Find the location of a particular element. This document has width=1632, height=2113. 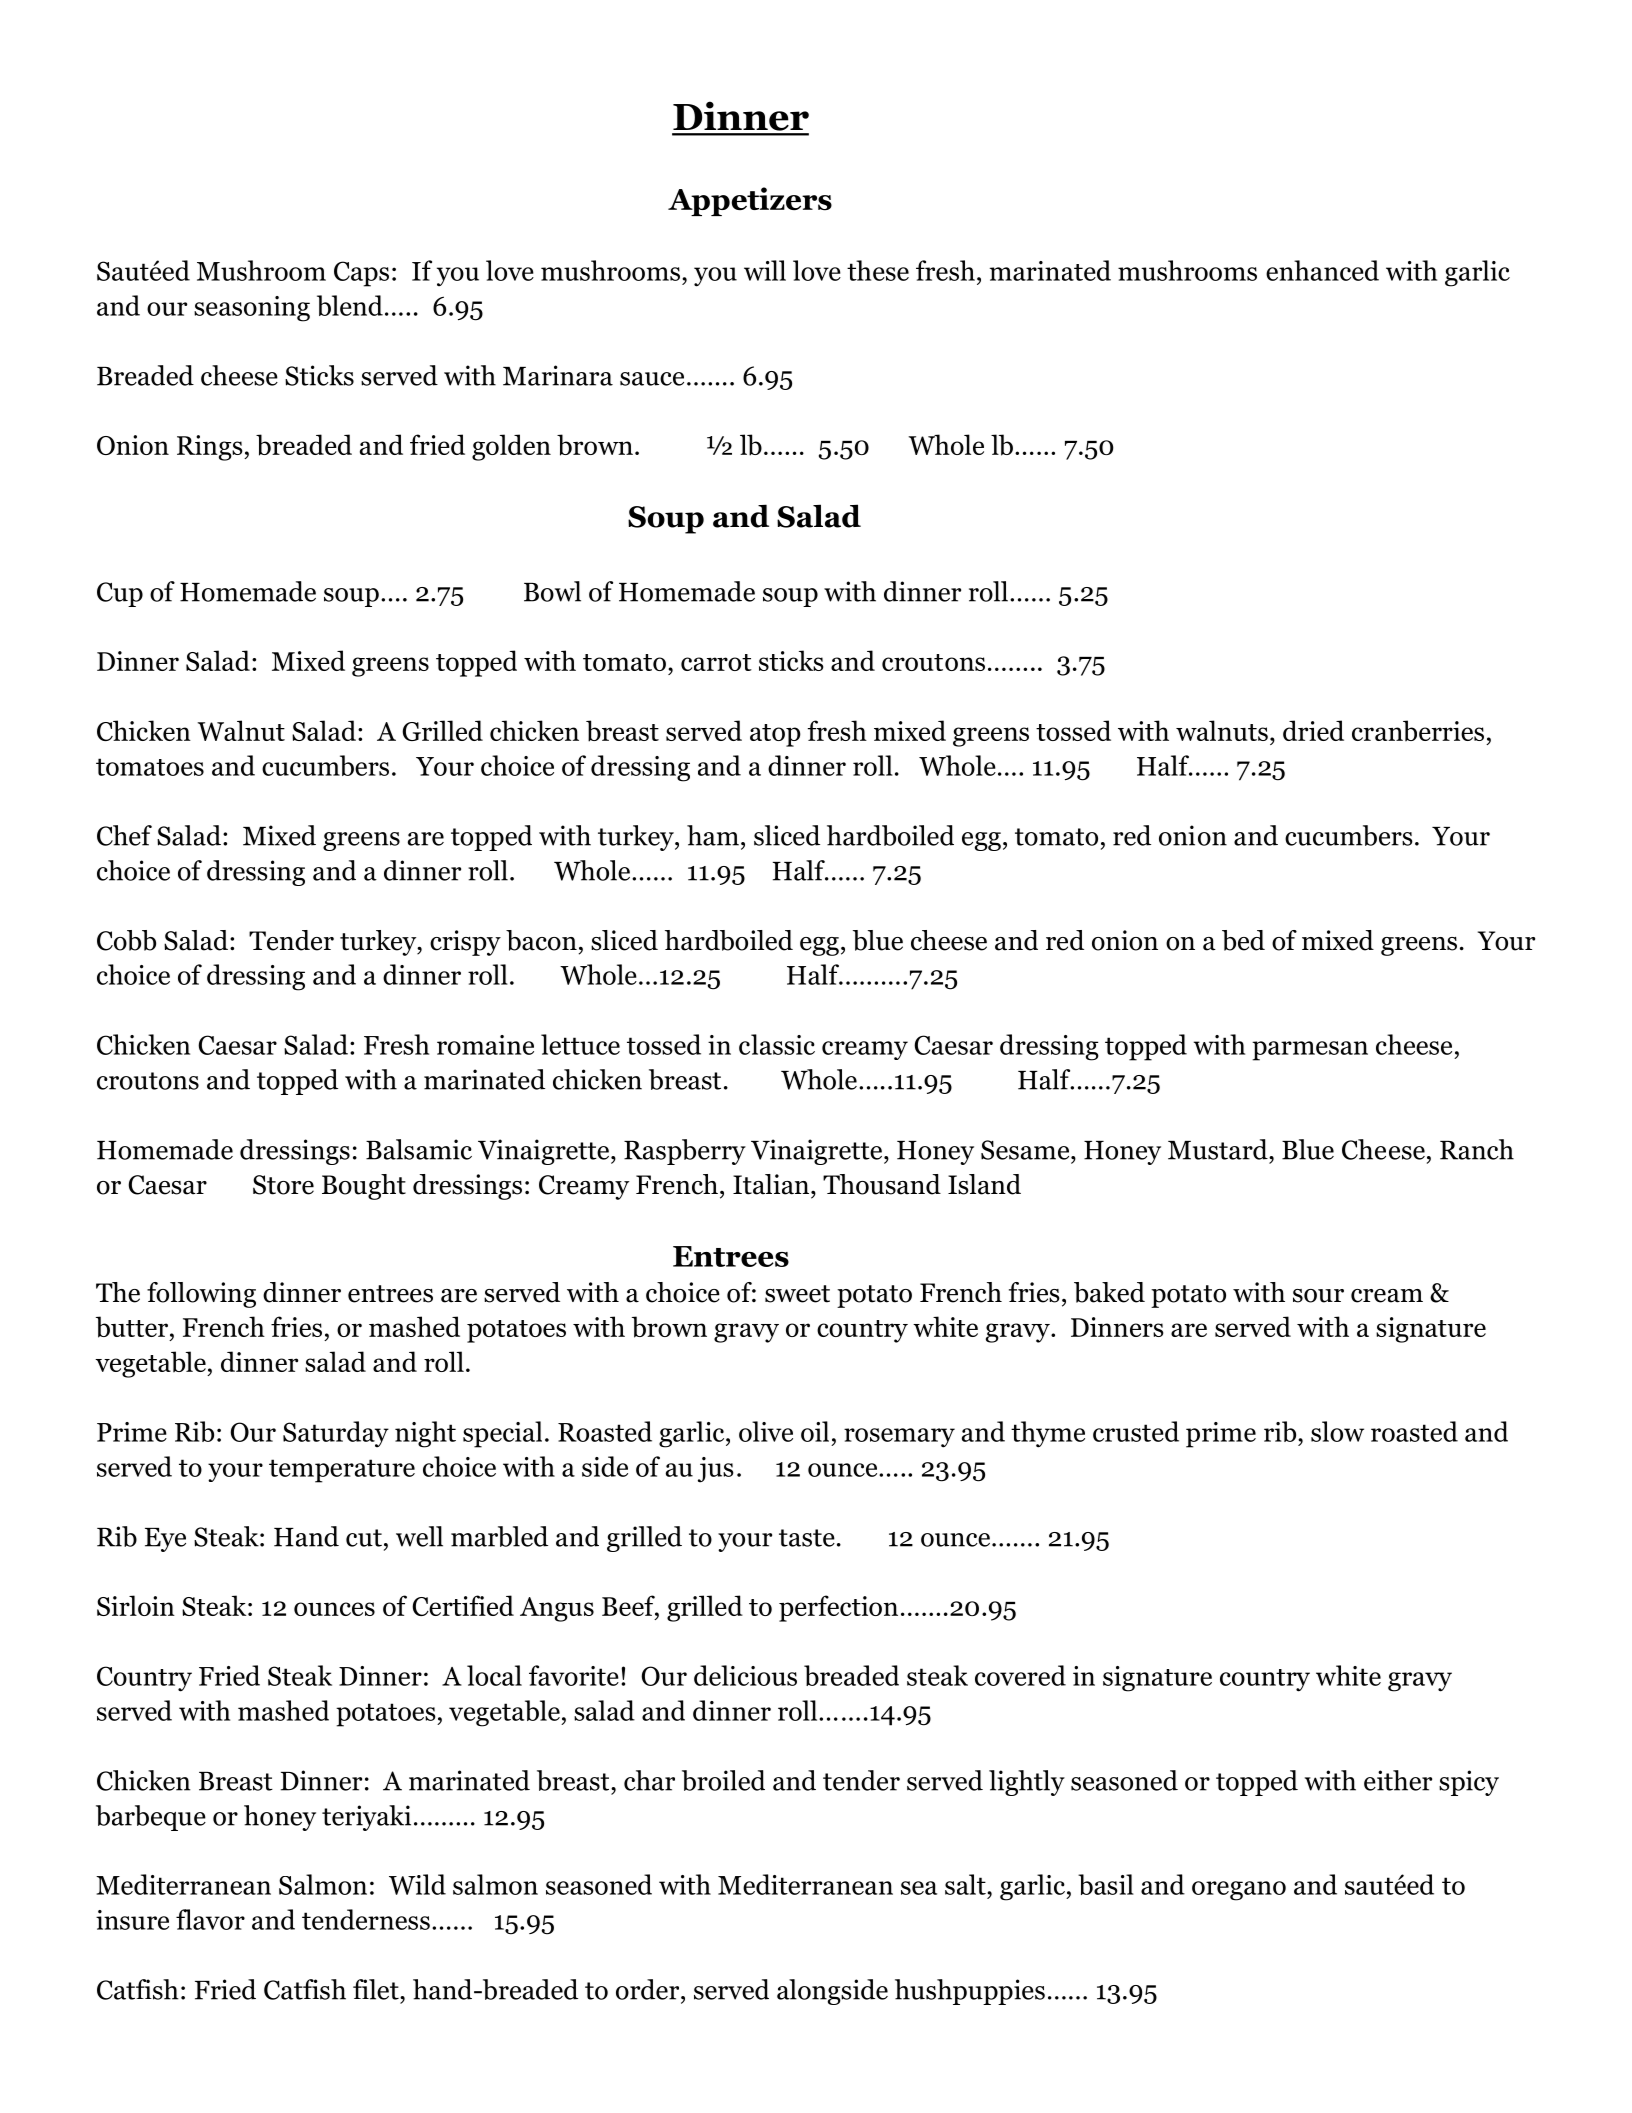

flavor is located at coordinates (210, 1919).
